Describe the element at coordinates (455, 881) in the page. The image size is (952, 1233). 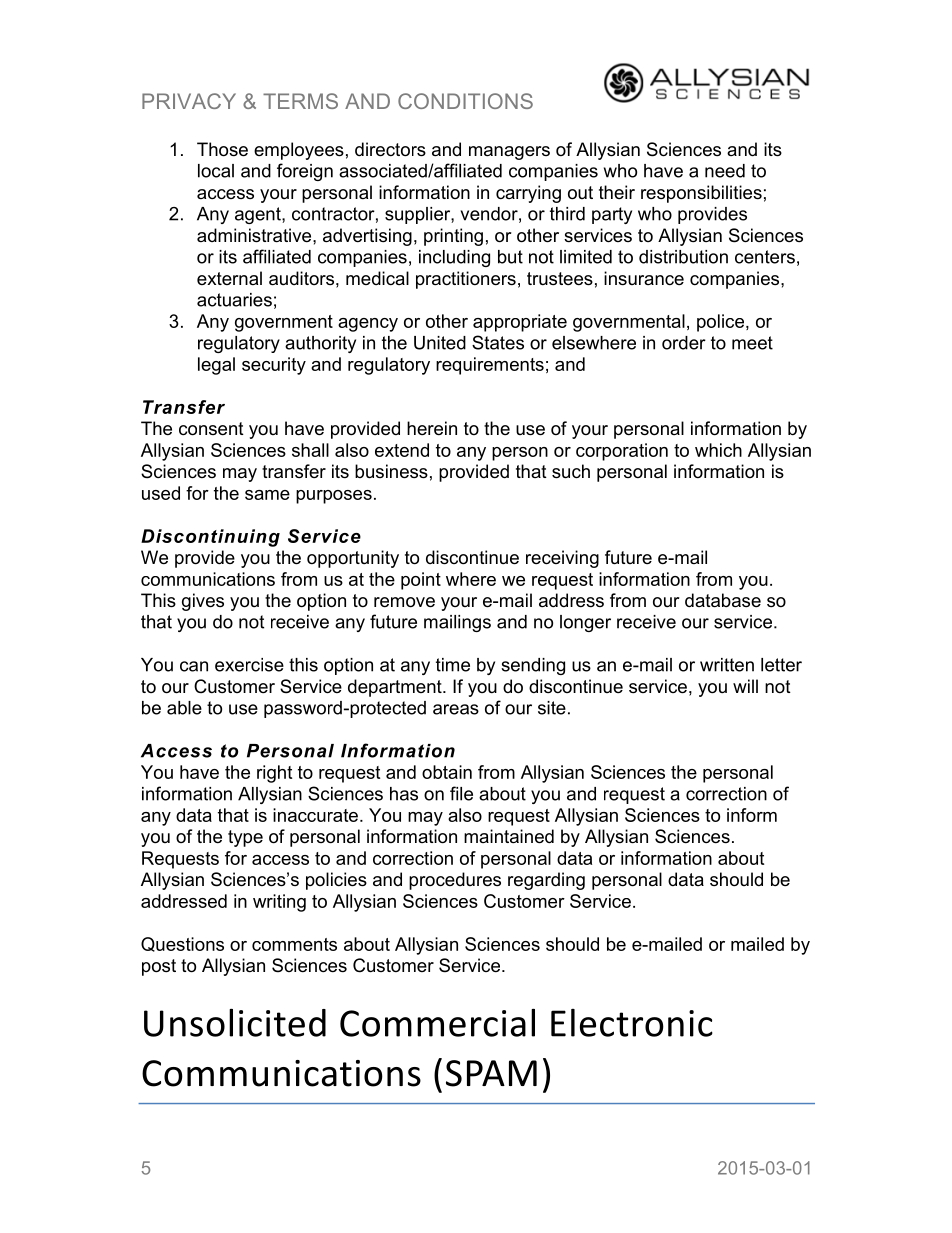
I see `procedures` at that location.
